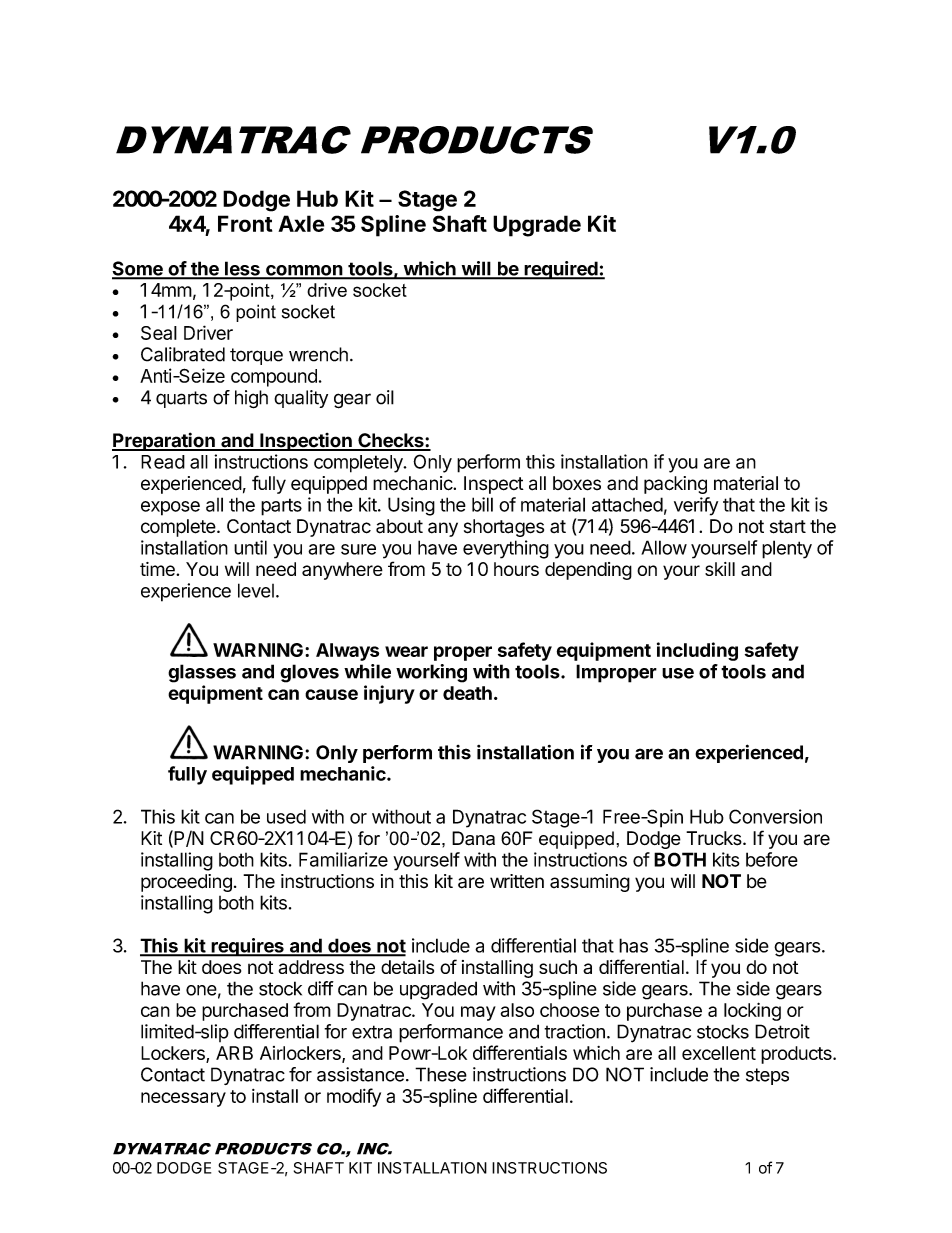  I want to click on required, so click(561, 270).
